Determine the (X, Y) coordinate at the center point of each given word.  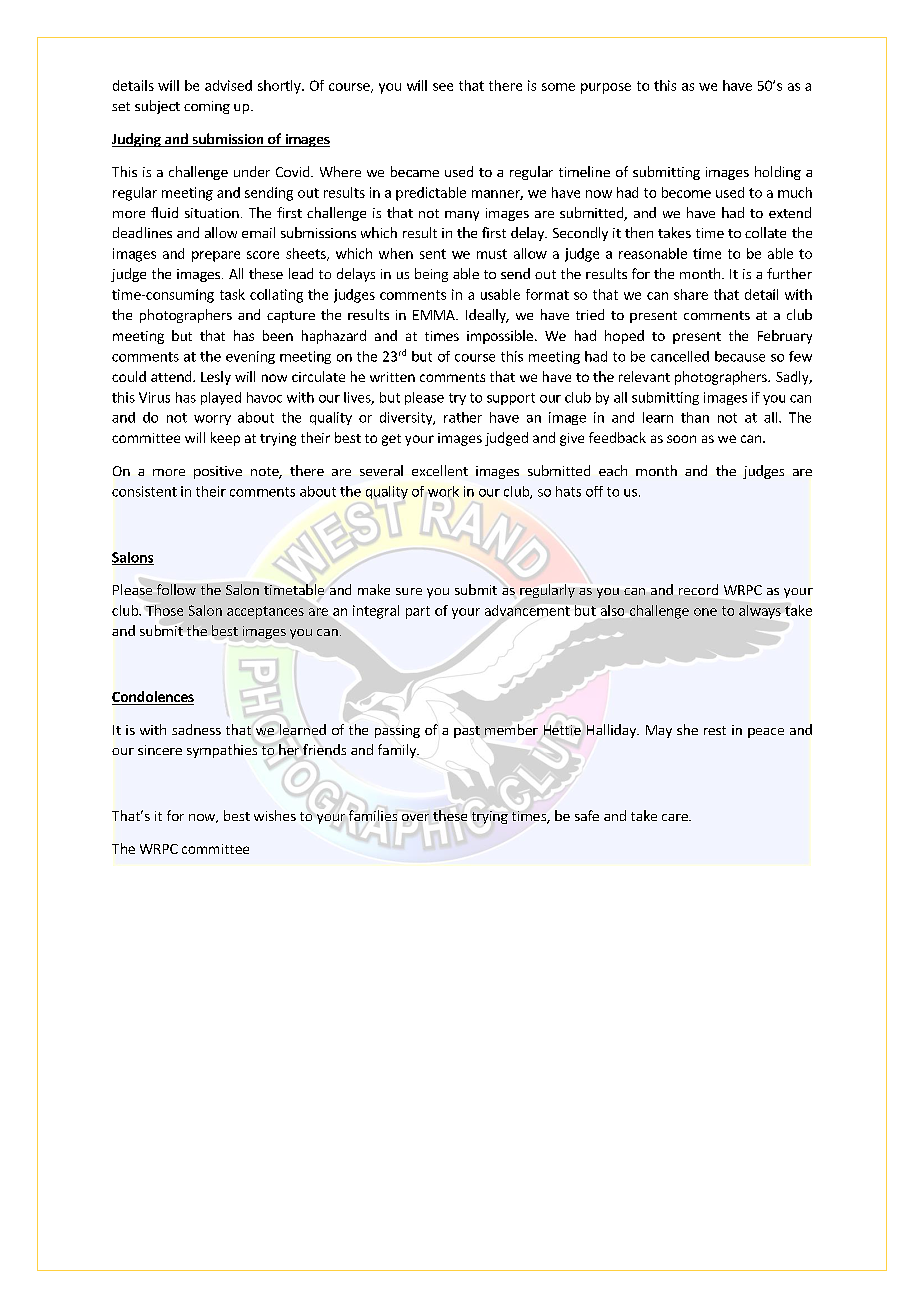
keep (225, 439)
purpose (606, 88)
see (443, 87)
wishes (275, 815)
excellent (440, 470)
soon (681, 439)
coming (207, 107)
